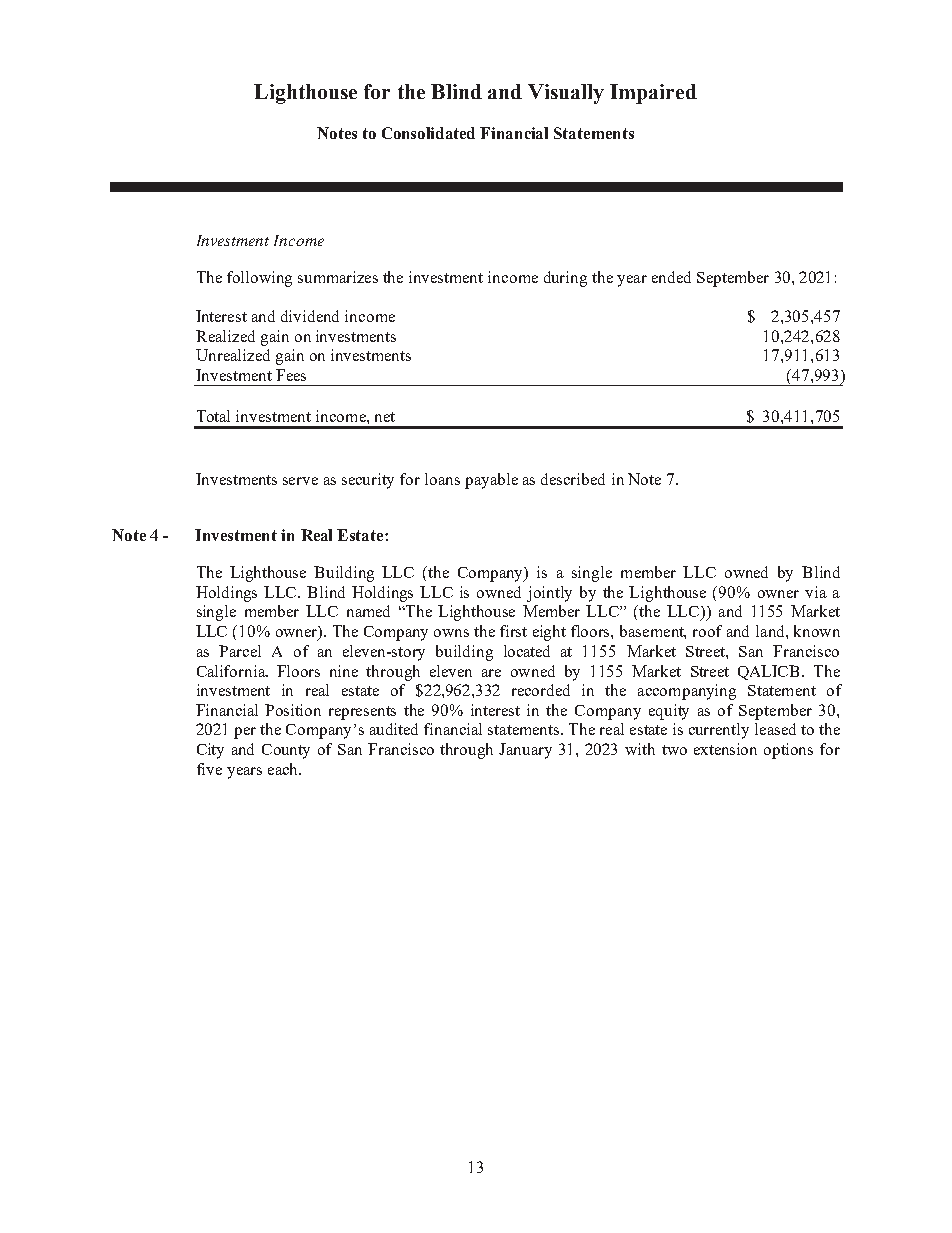  What do you see at coordinates (491, 481) in the document?
I see `payable` at bounding box center [491, 481].
